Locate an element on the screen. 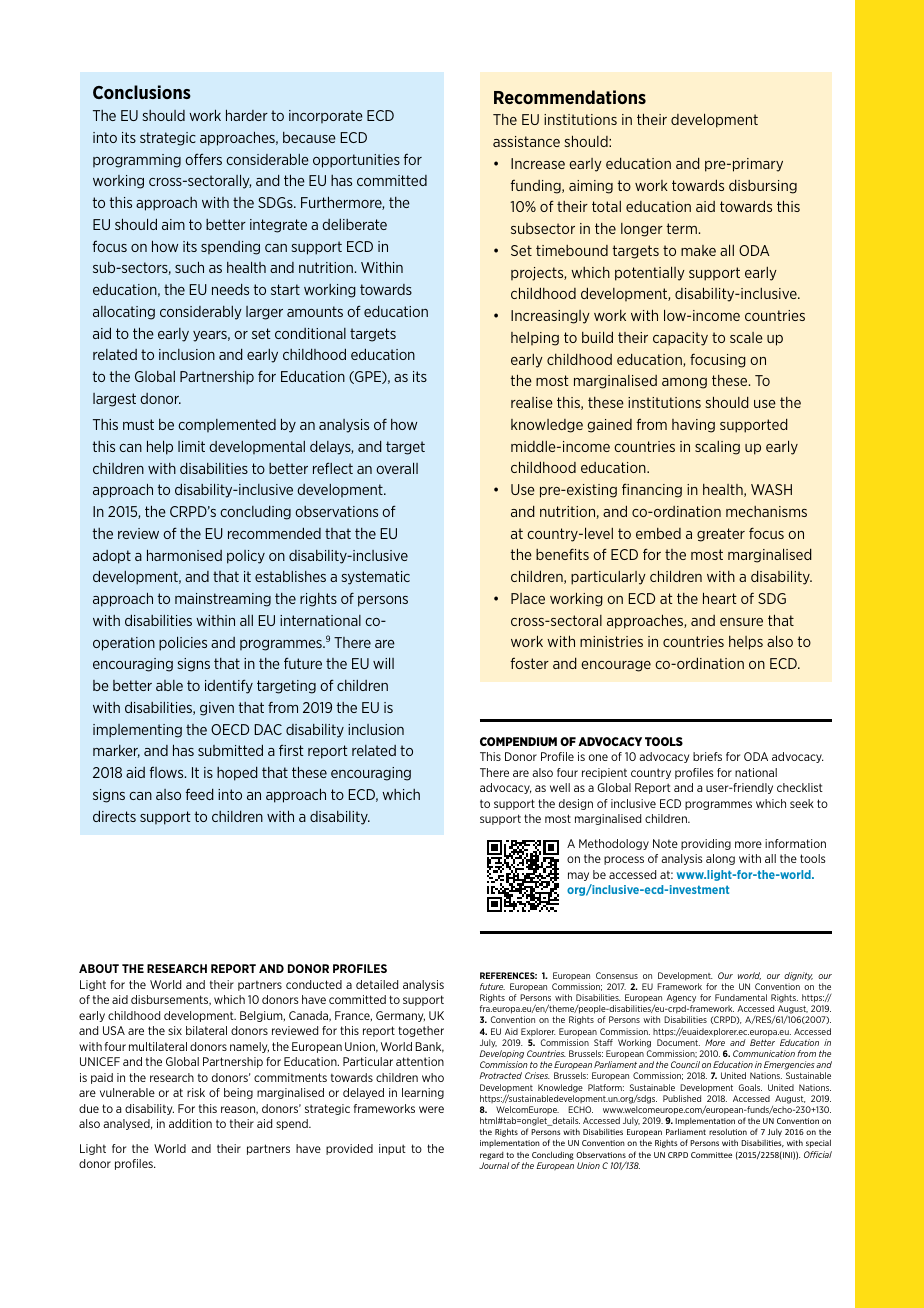 The height and width of the screenshot is (1308, 924). assistance is located at coordinates (526, 141).
